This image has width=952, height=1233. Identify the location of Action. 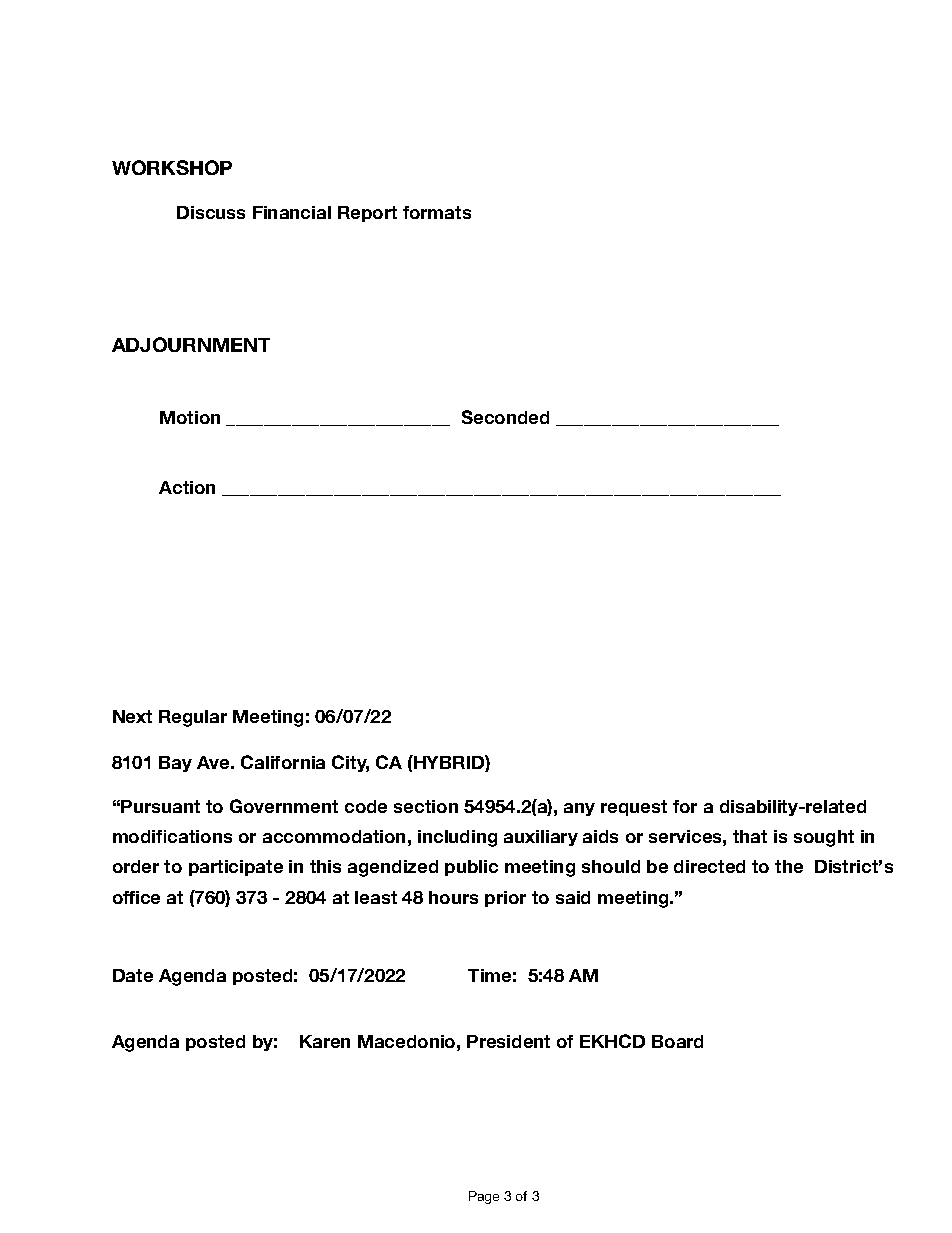
(187, 487).
